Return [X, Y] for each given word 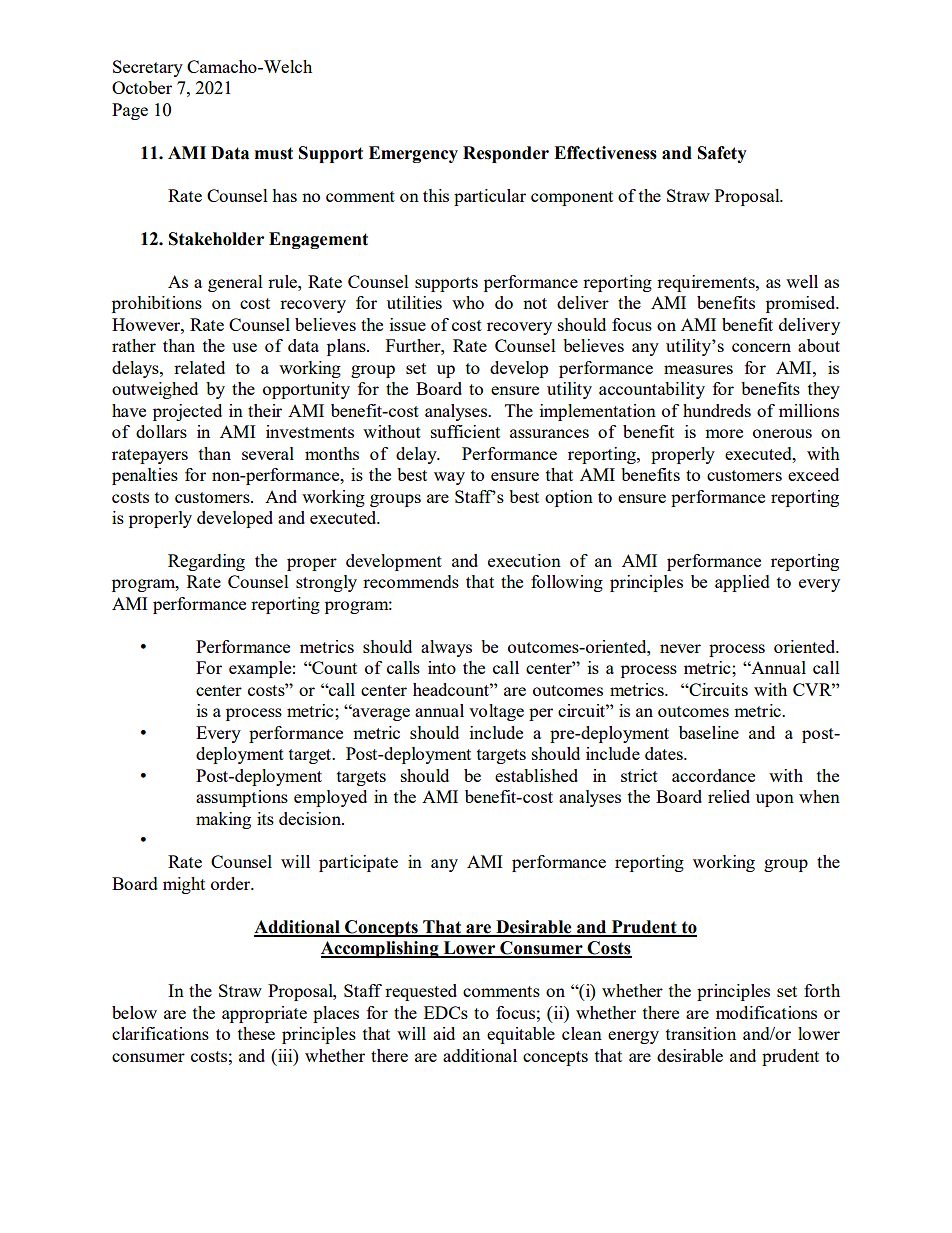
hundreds [717, 410]
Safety [722, 154]
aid [444, 1033]
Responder [506, 154]
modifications [766, 1012]
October [142, 87]
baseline [709, 732]
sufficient [465, 431]
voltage [496, 712]
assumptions [242, 798]
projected [187, 412]
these [256, 1033]
